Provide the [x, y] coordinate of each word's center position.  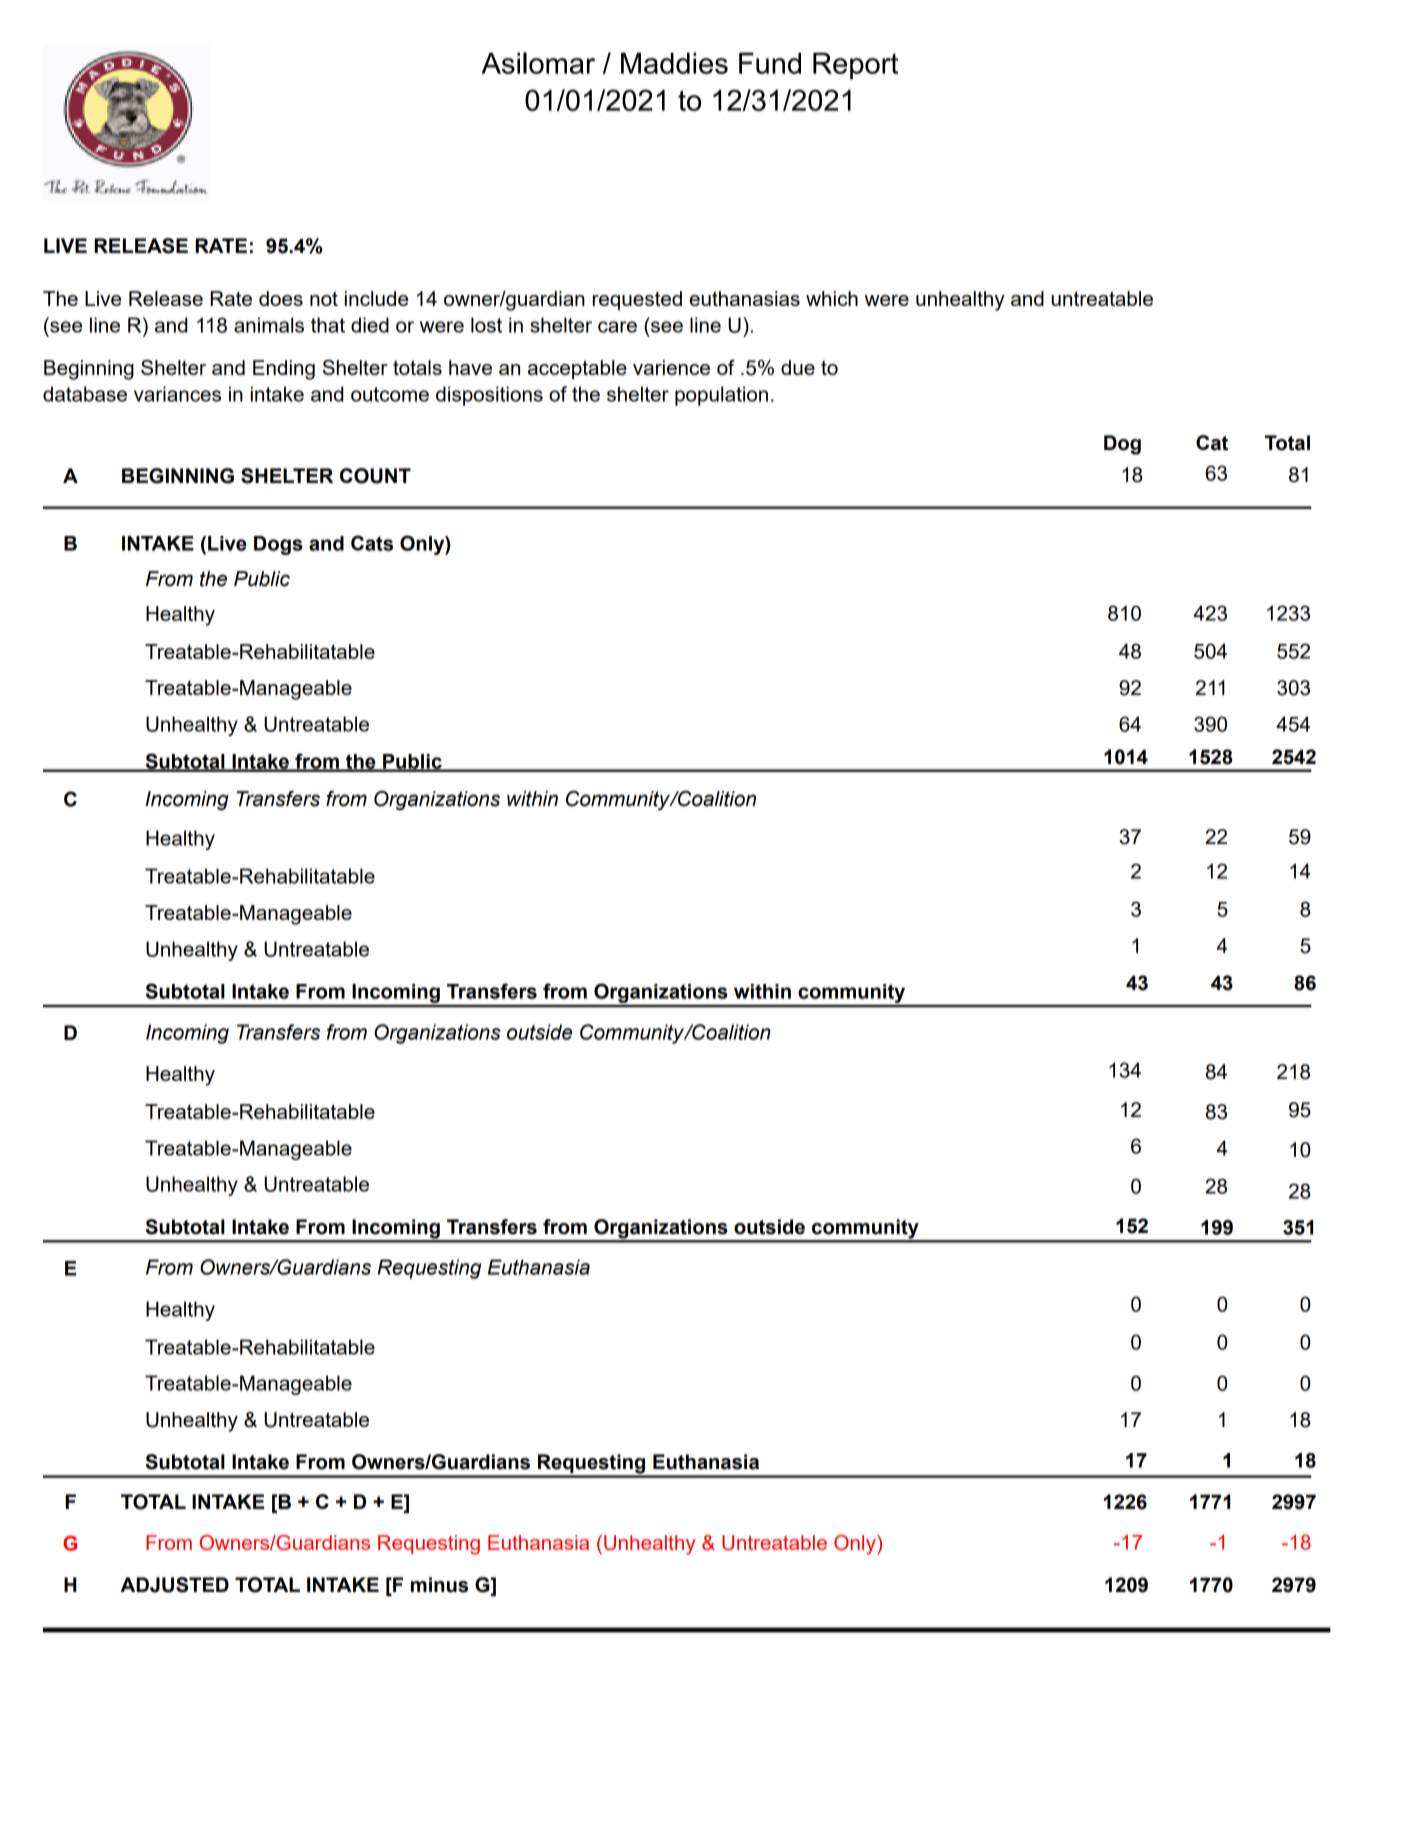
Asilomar [538, 63]
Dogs [278, 545]
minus [439, 1585]
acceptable [577, 370]
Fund [770, 63]
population [721, 396]
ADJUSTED [175, 1585]
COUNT [375, 476]
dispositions [489, 396]
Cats [372, 543]
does [281, 298]
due [798, 367]
